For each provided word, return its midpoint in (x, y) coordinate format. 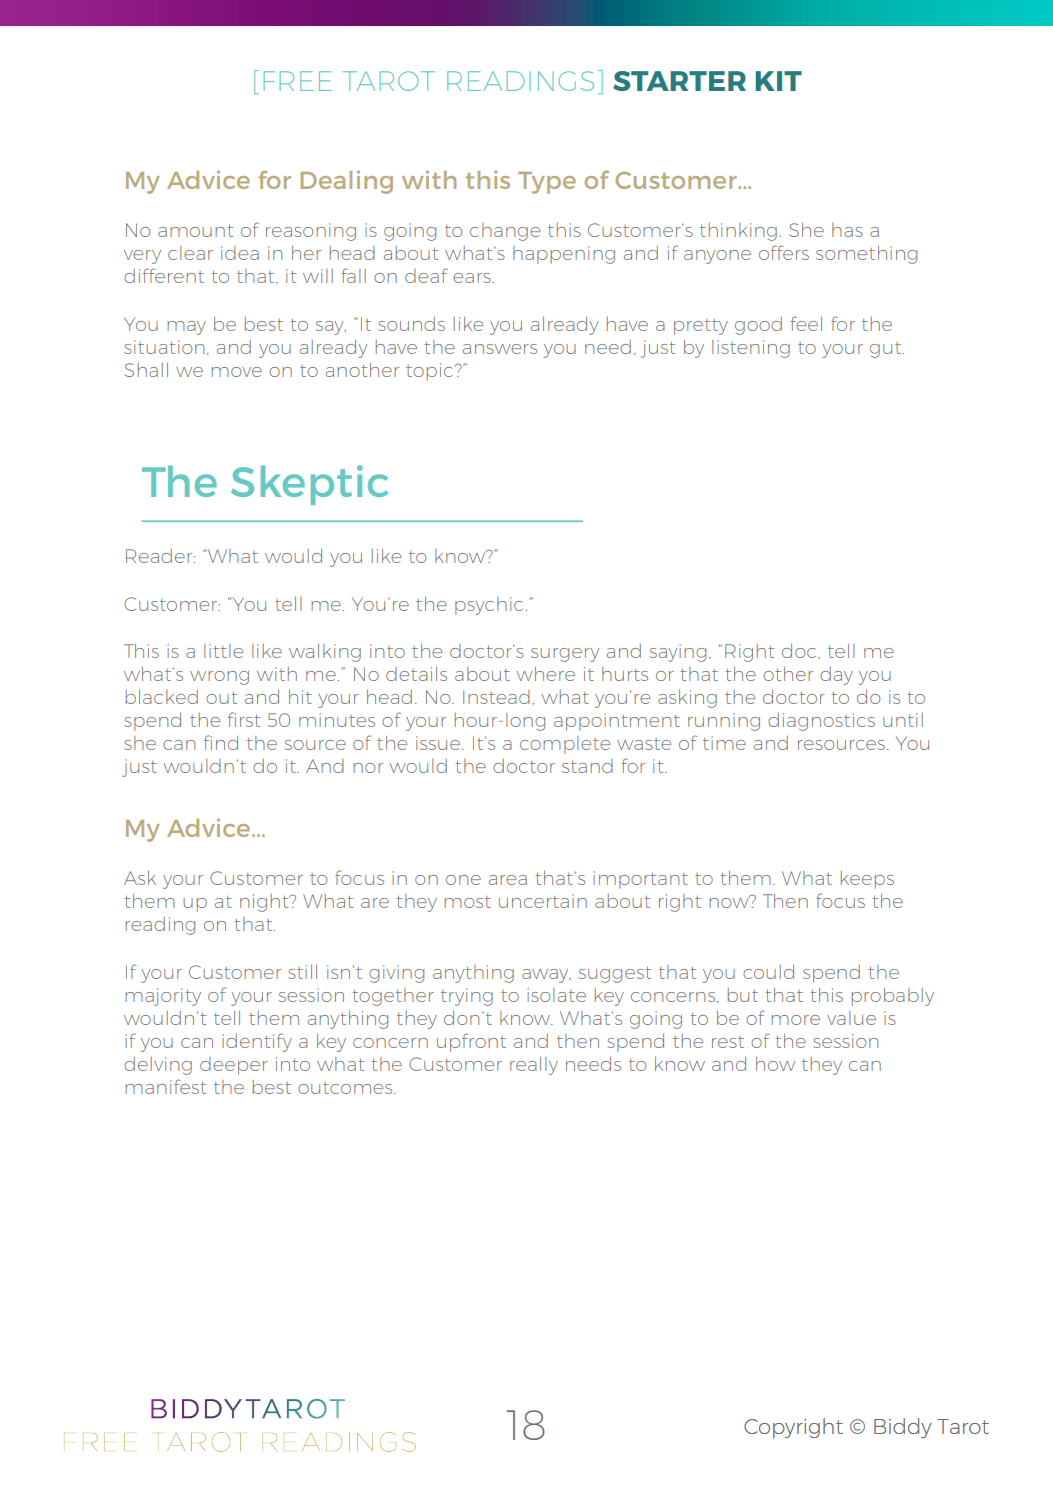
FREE (298, 81)
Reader (160, 556)
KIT (778, 81)
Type (547, 183)
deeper (234, 1066)
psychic (489, 606)
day (836, 676)
